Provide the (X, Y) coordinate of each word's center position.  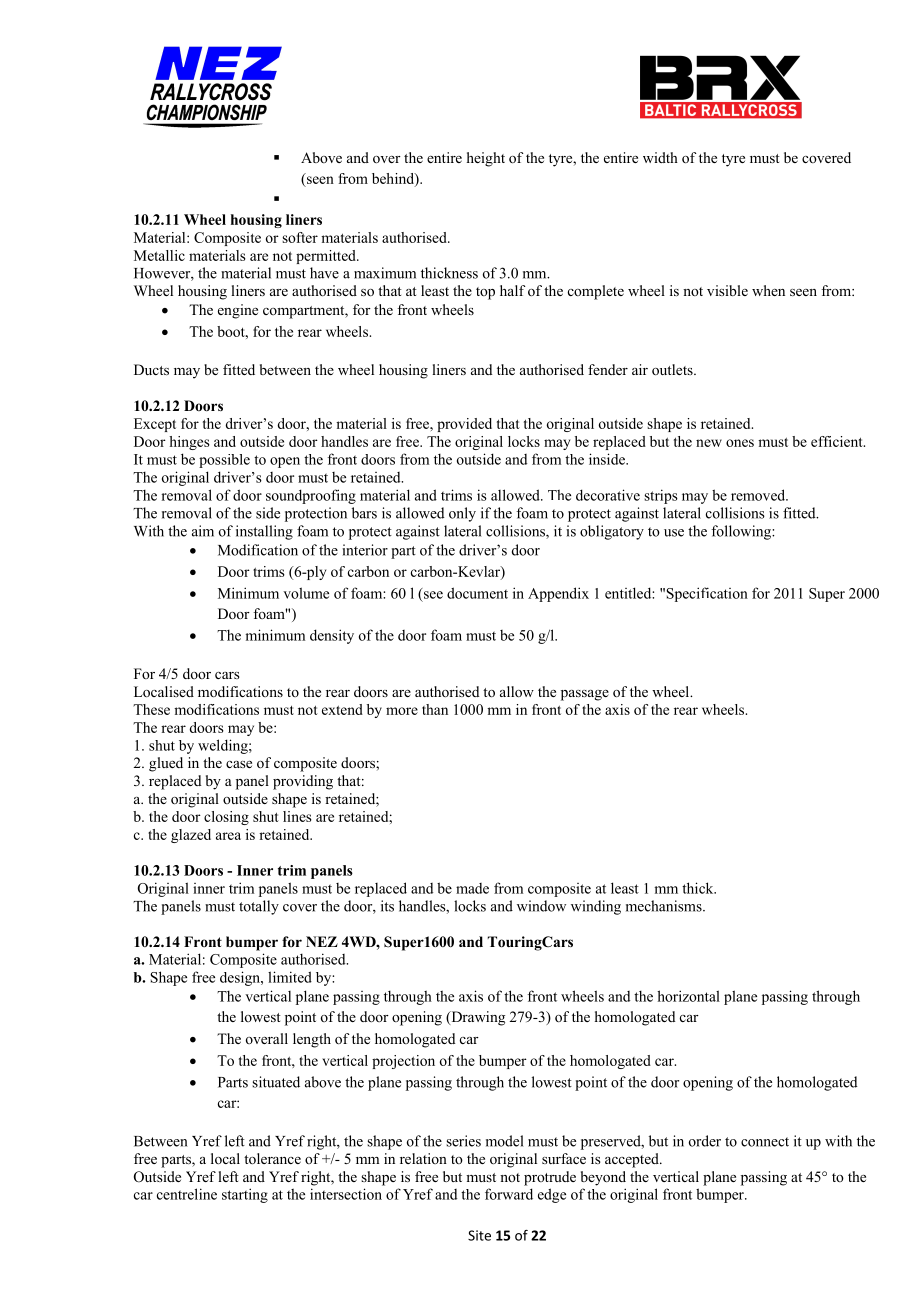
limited (290, 977)
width (660, 157)
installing (264, 532)
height (486, 159)
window (541, 906)
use (674, 533)
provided (464, 425)
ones (740, 443)
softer (300, 237)
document (477, 593)
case (239, 764)
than (435, 709)
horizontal (688, 996)
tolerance (272, 1158)
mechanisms (665, 906)
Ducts (151, 369)
